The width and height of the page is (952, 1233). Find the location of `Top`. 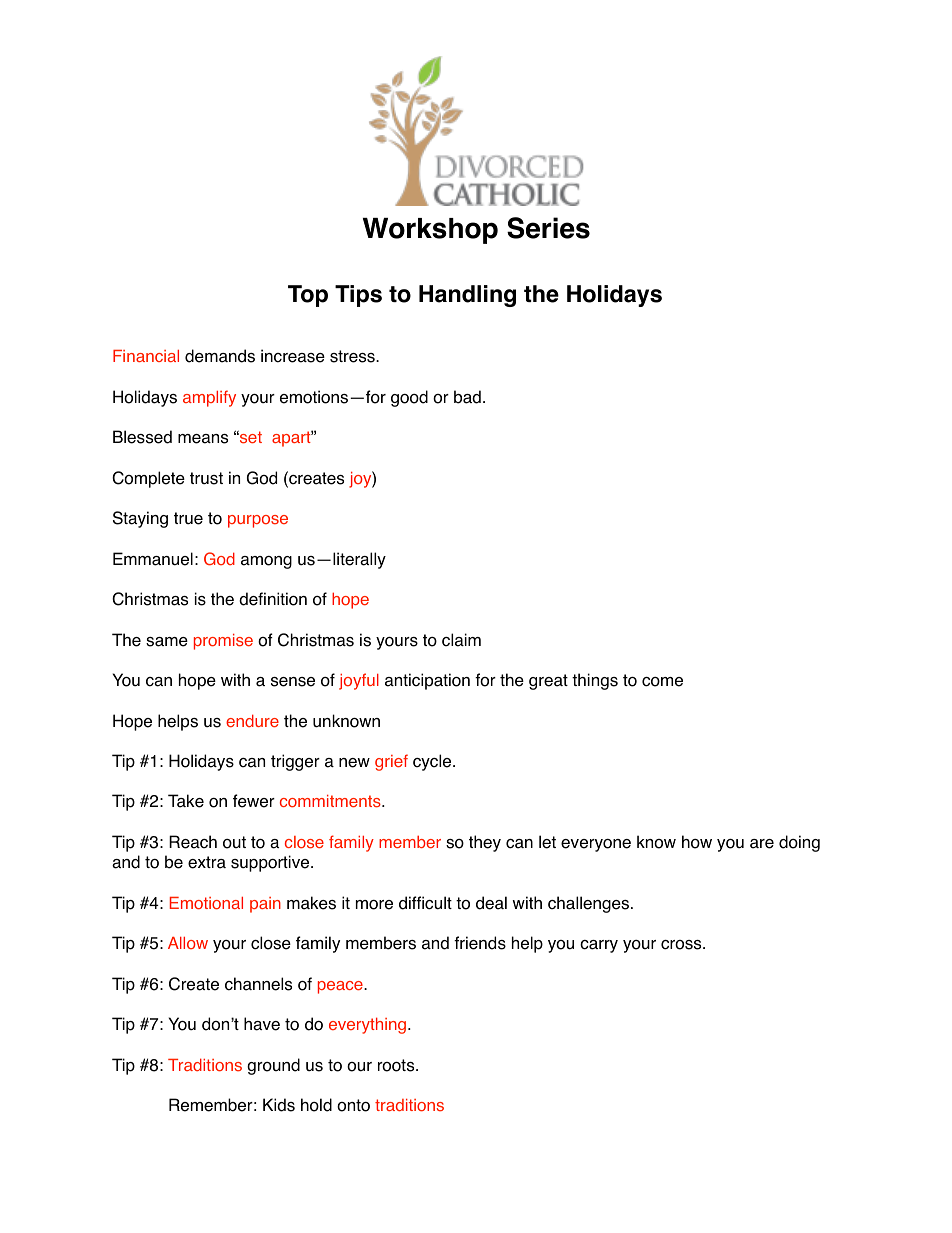

Top is located at coordinates (308, 296).
